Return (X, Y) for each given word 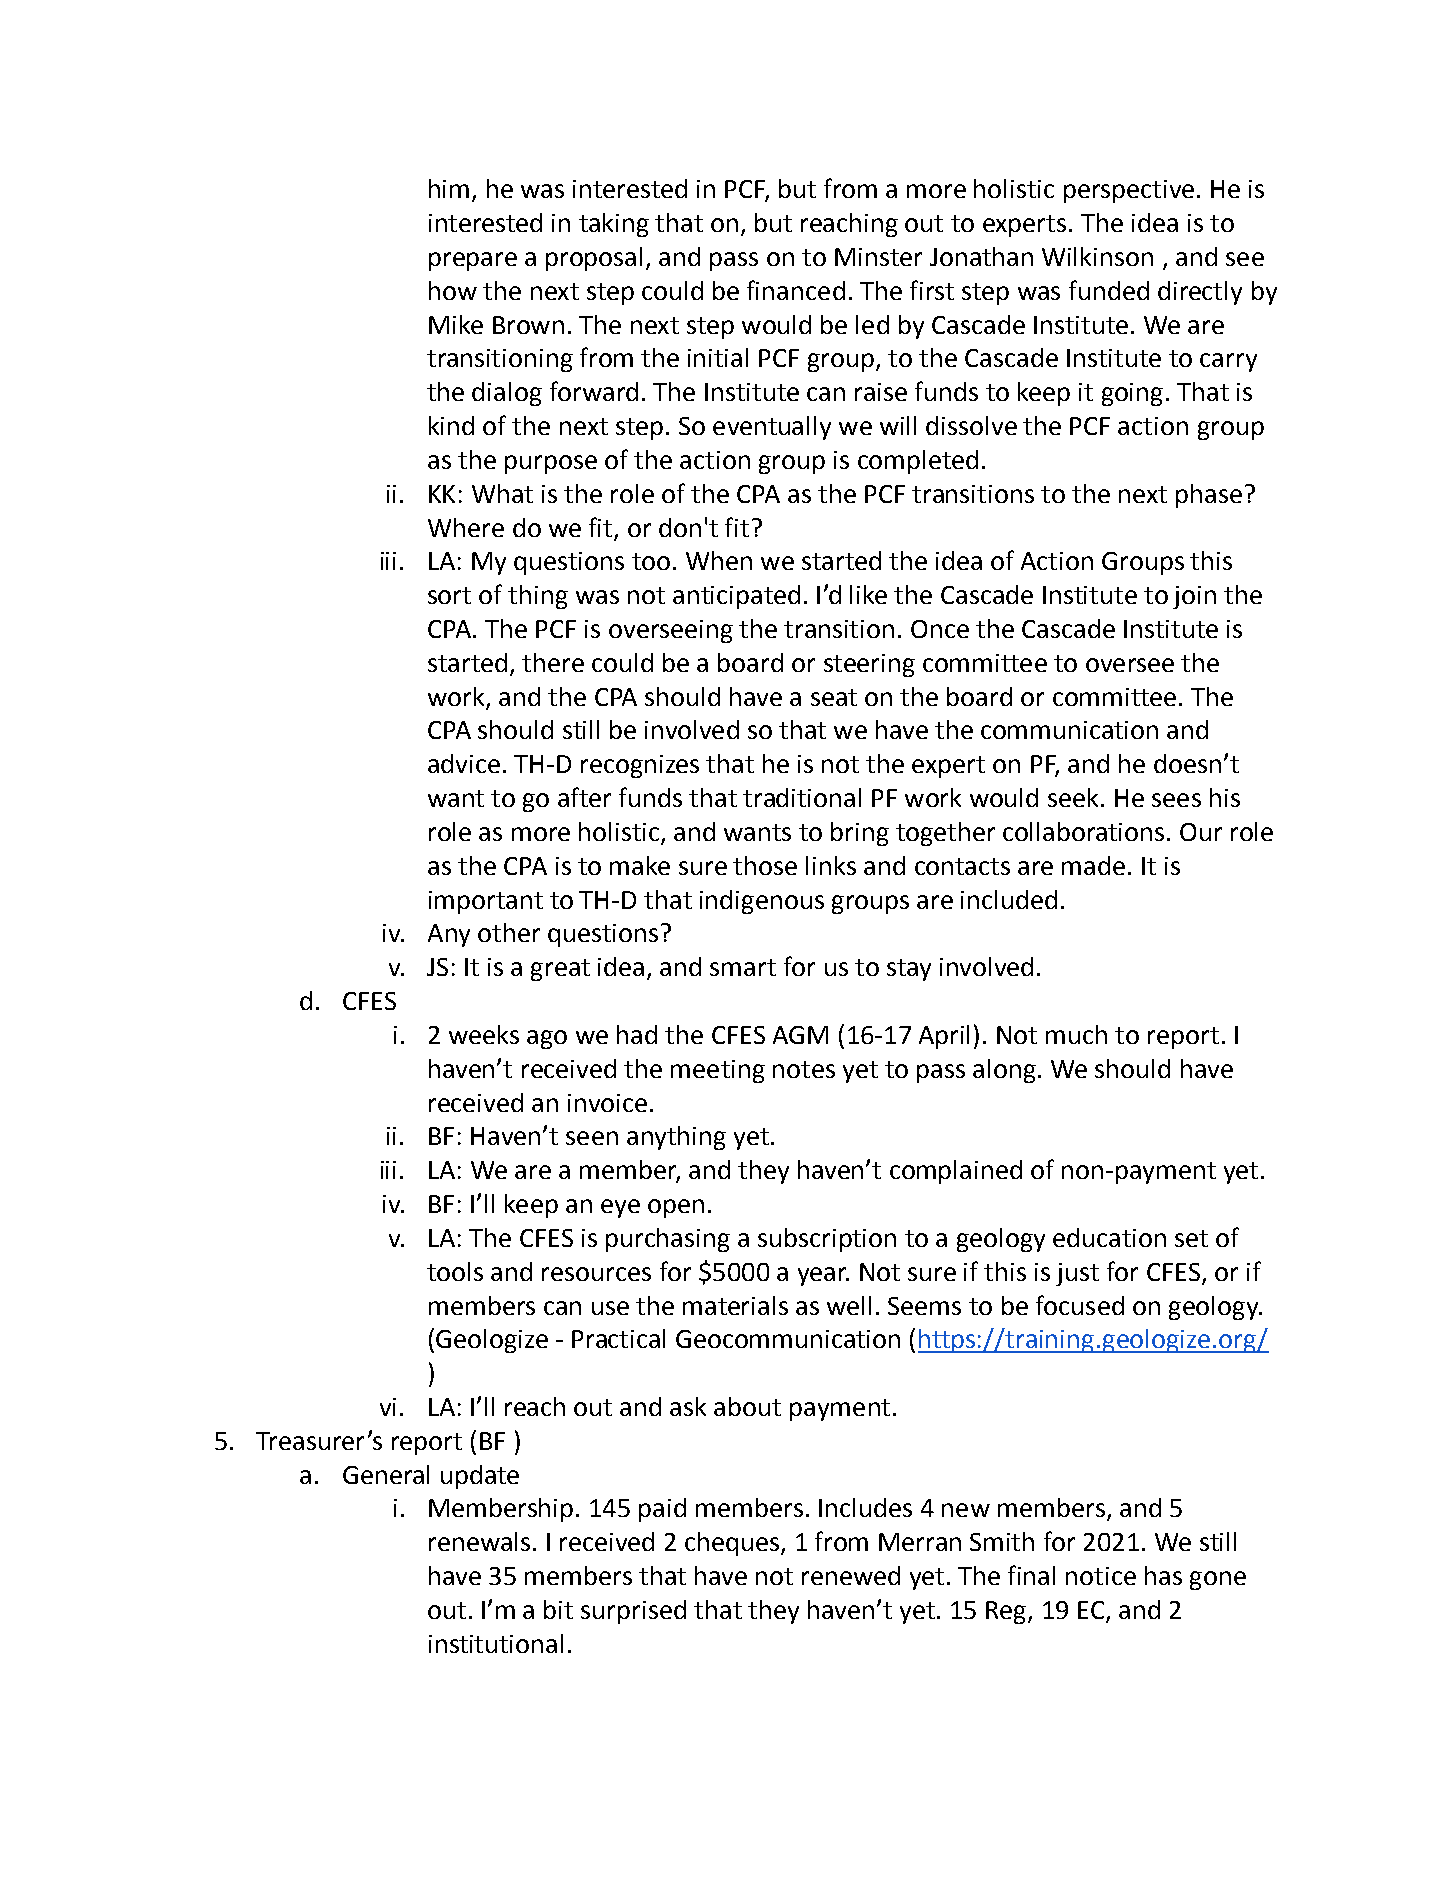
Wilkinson (1097, 256)
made (1093, 865)
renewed (851, 1575)
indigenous (762, 902)
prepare (473, 261)
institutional (496, 1643)
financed (796, 290)
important (486, 902)
